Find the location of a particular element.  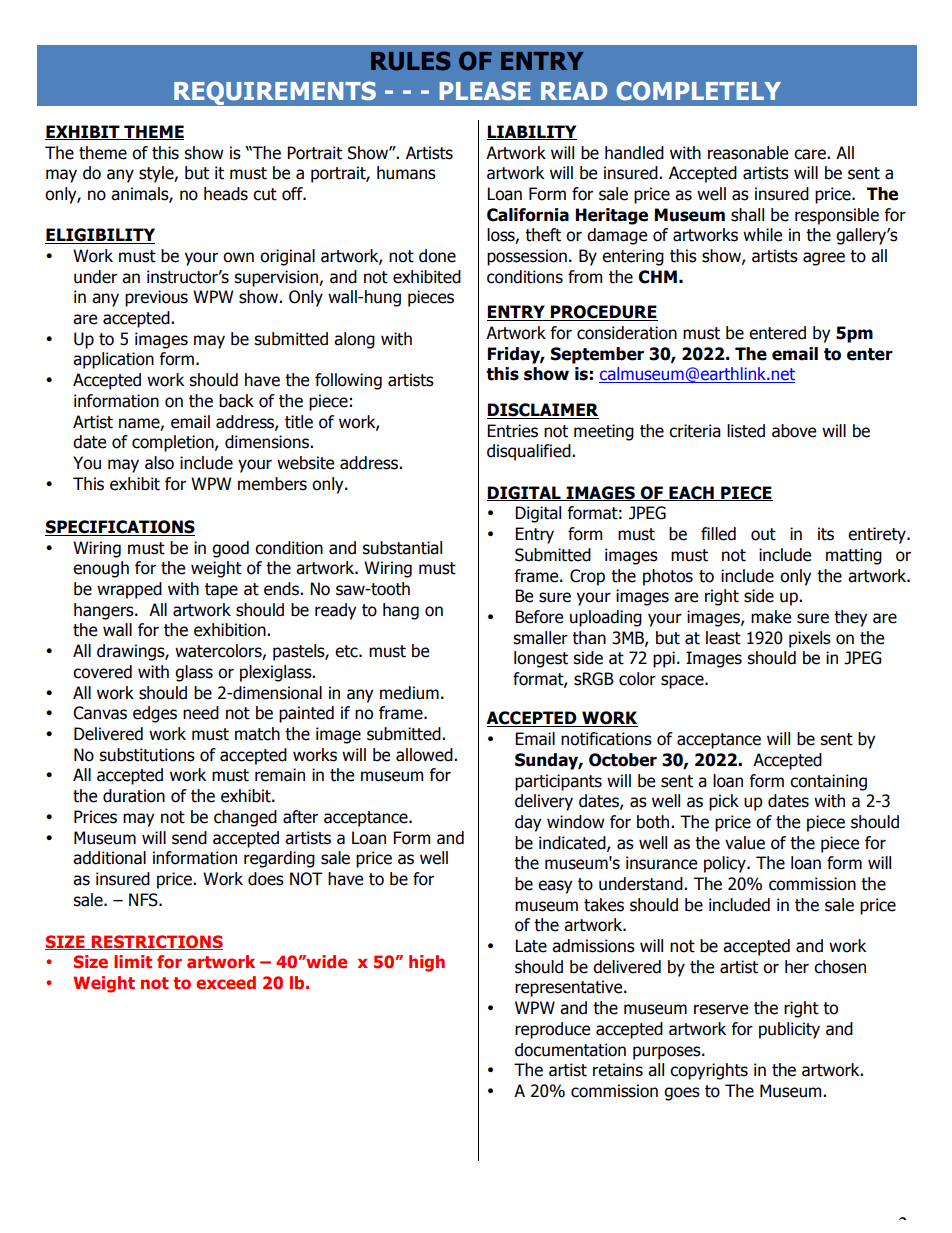

Before is located at coordinates (539, 617).
